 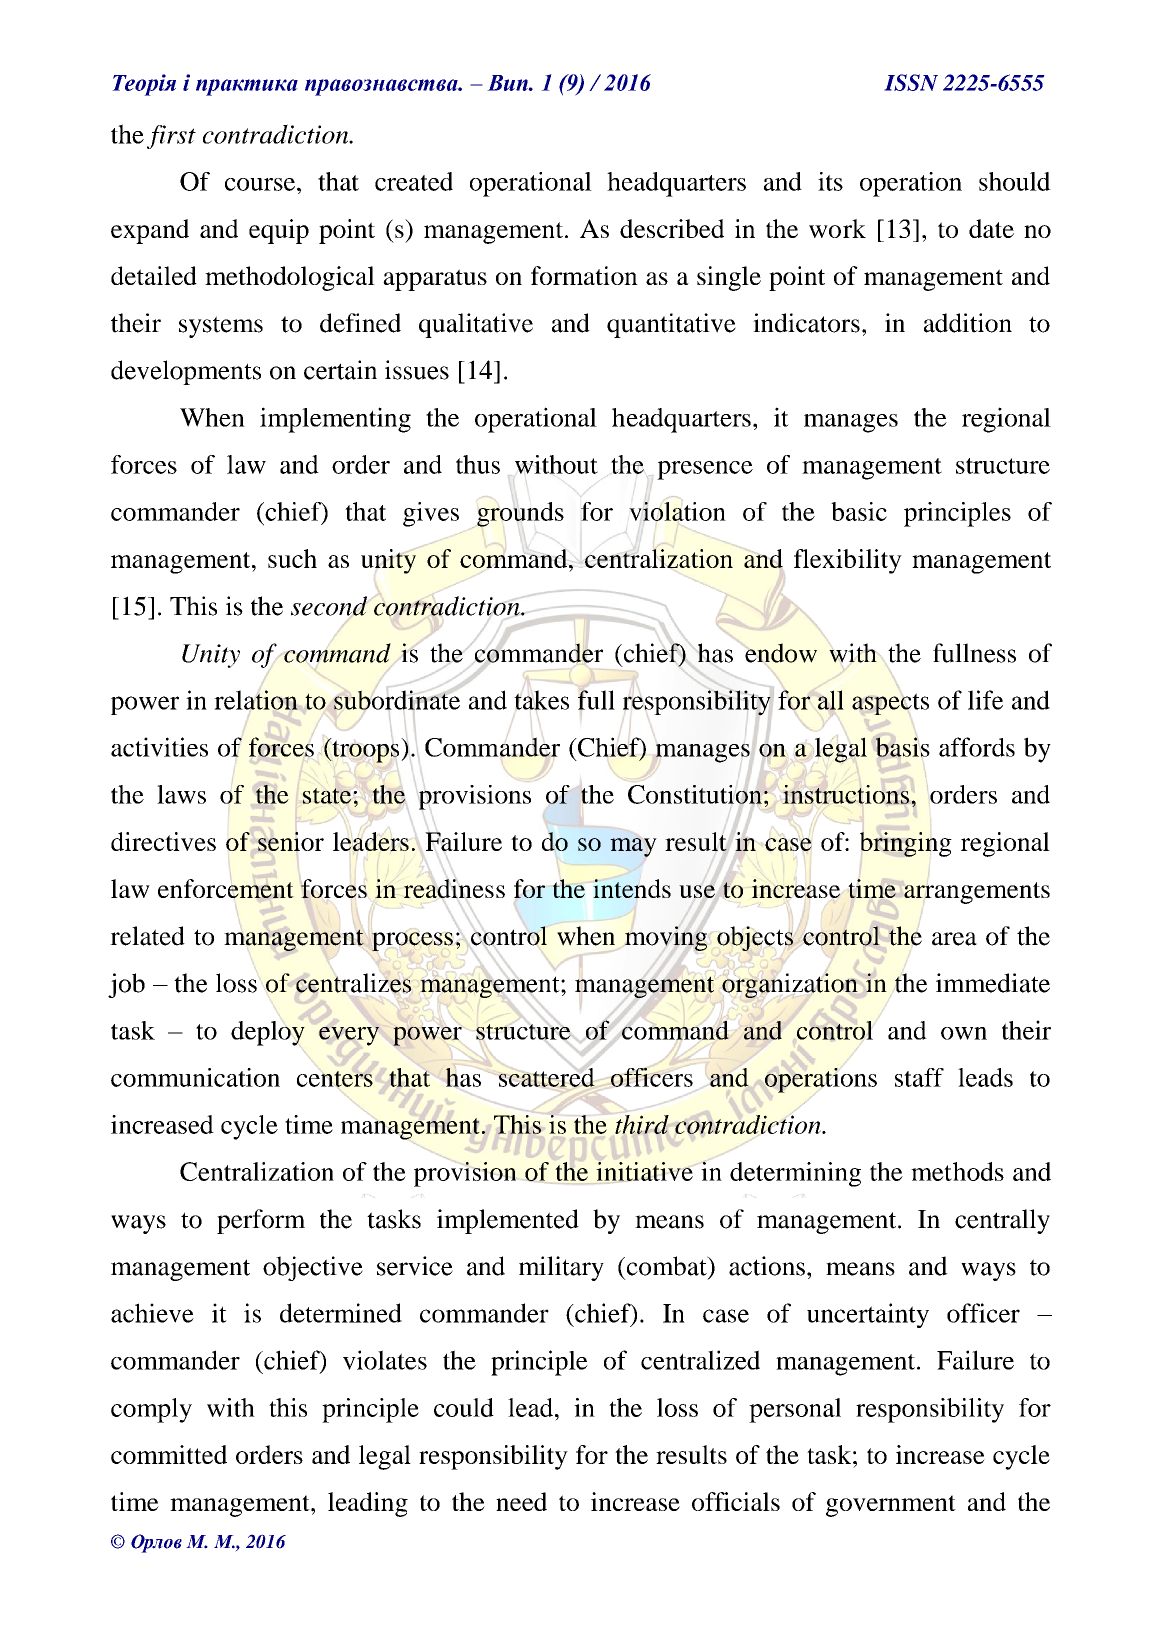 What do you see at coordinates (848, 561) in the screenshot?
I see `flexibility` at bounding box center [848, 561].
